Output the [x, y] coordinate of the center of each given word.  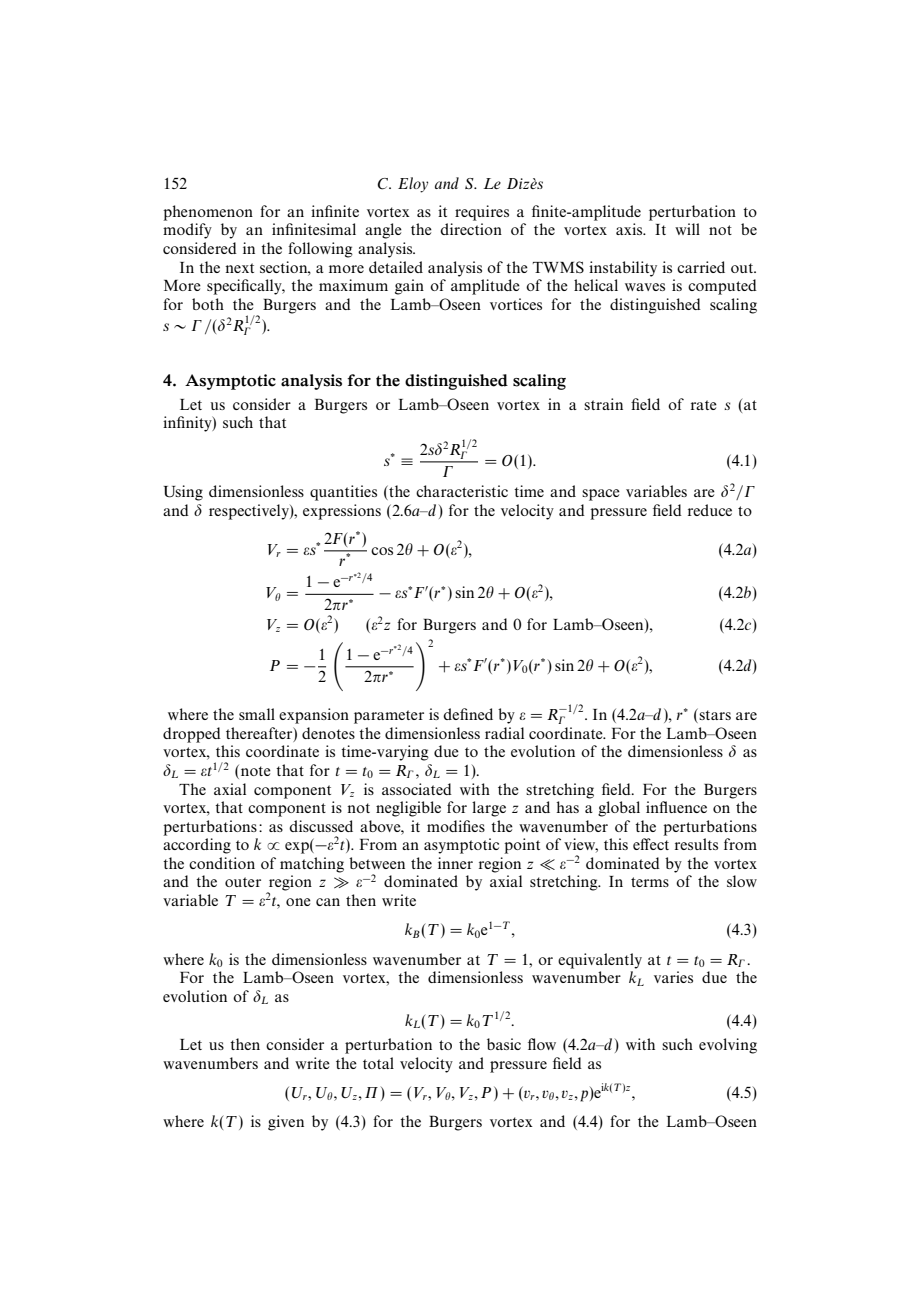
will [687, 229]
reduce [710, 510]
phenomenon [208, 213]
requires [482, 213]
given [286, 1123]
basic [504, 1044]
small [257, 714]
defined [468, 714]
